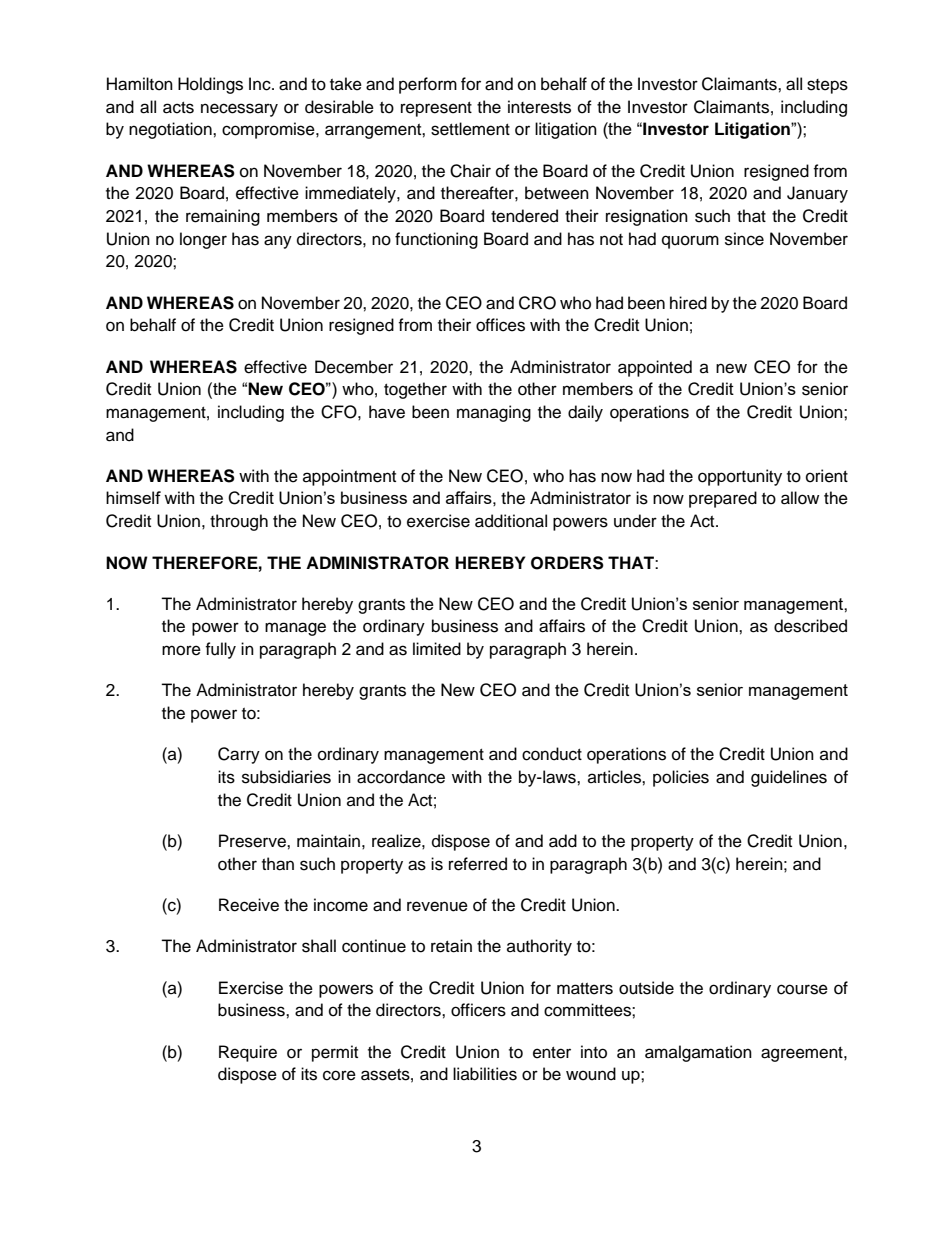 This page has width=952, height=1233. What do you see at coordinates (248, 1053) in the page?
I see `Require` at bounding box center [248, 1053].
